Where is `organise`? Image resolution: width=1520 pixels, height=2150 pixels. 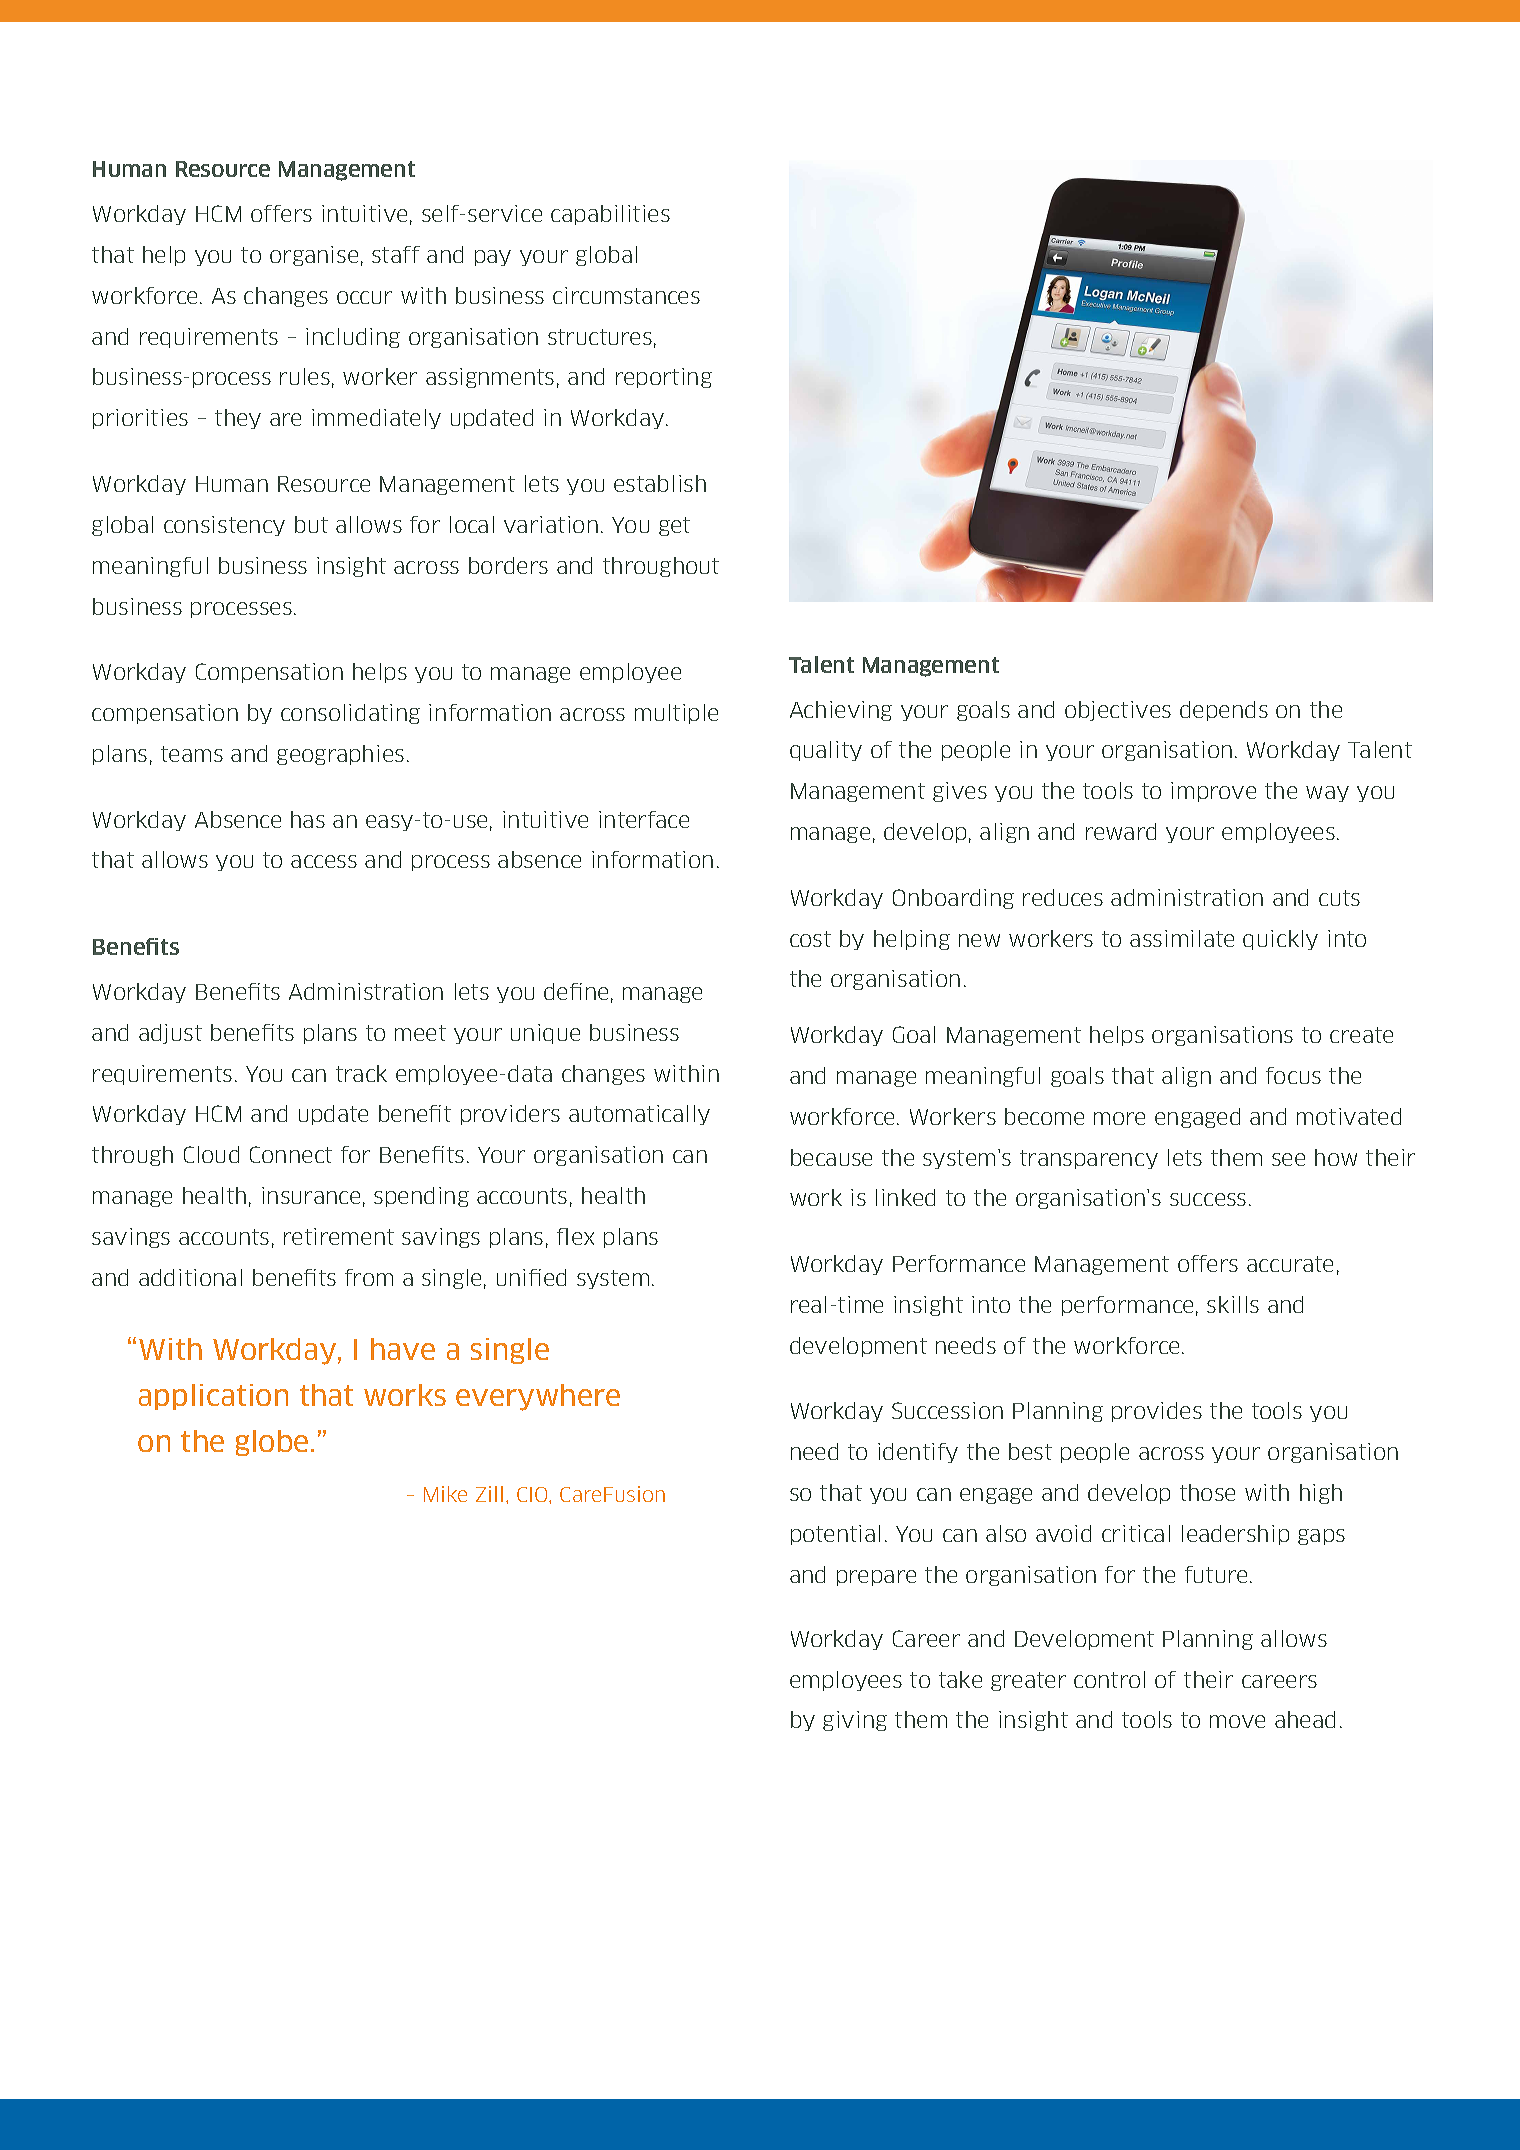 organise is located at coordinates (314, 256).
